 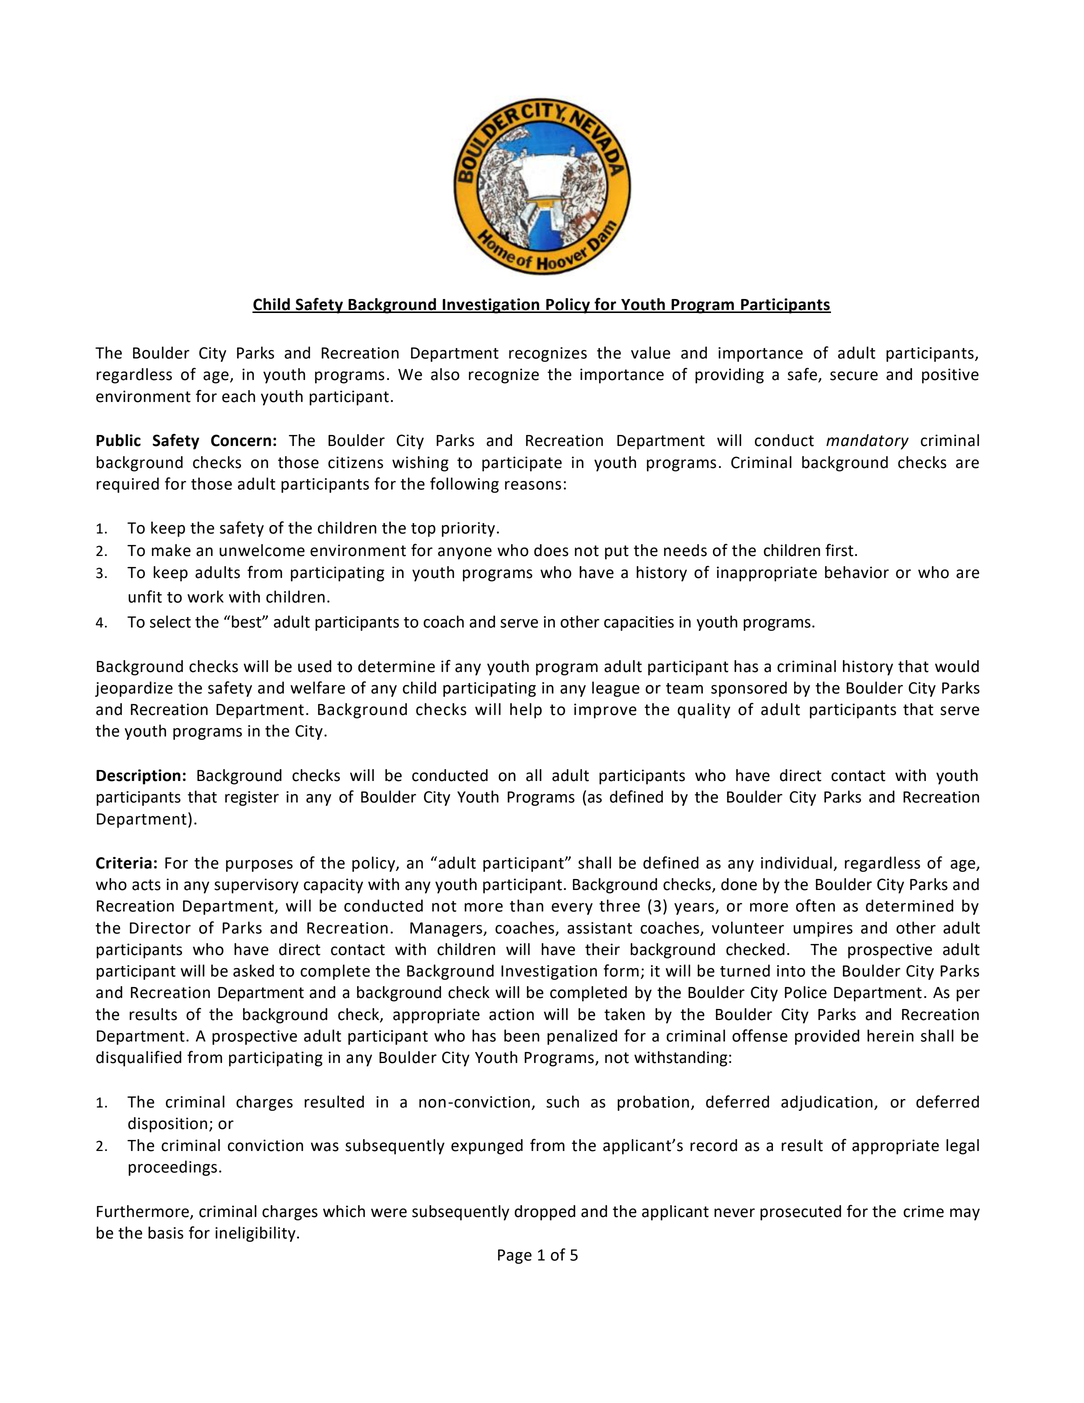 What do you see at coordinates (854, 376) in the page?
I see `secure` at bounding box center [854, 376].
